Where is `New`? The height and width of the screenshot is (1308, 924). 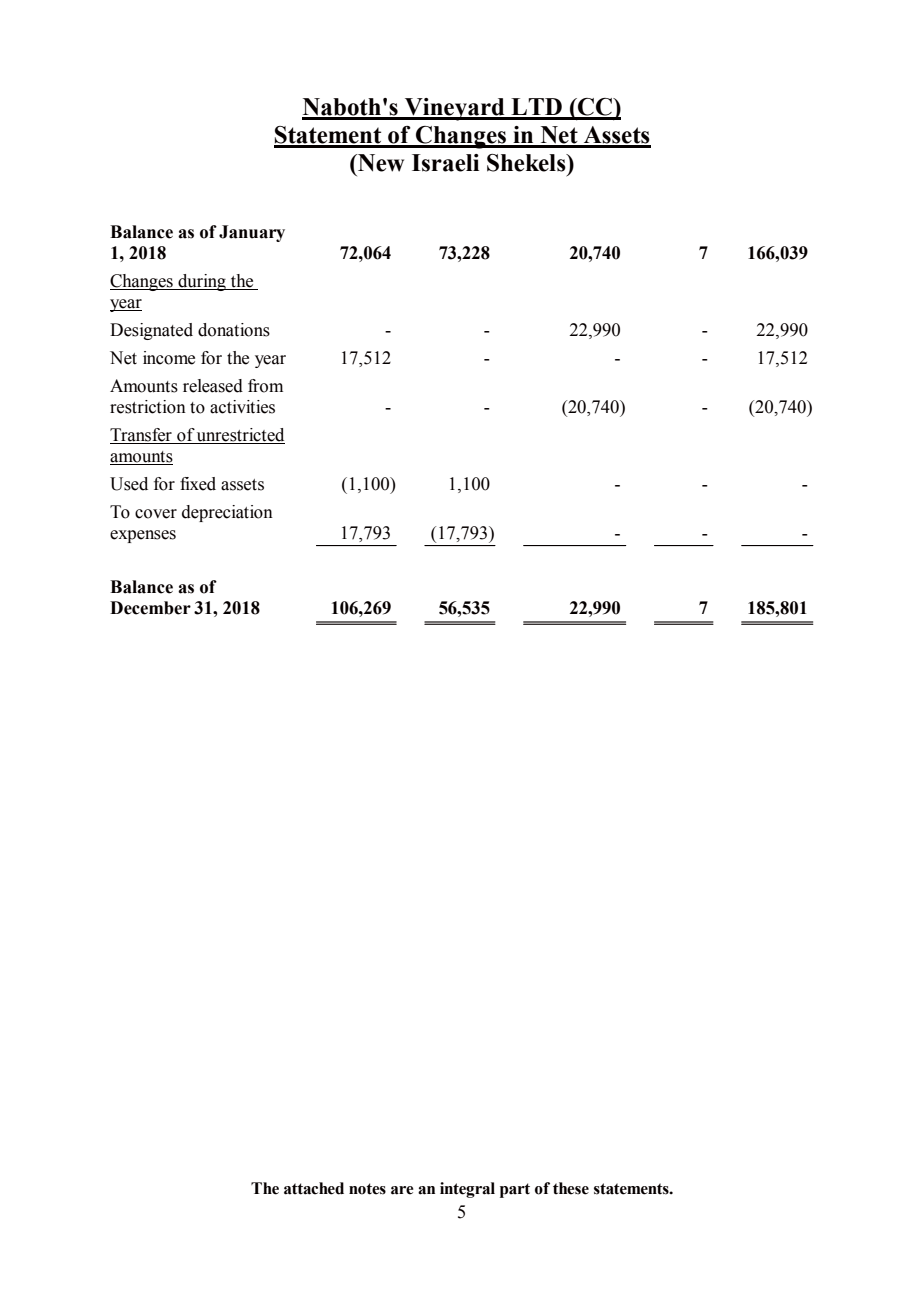
New is located at coordinates (380, 163).
